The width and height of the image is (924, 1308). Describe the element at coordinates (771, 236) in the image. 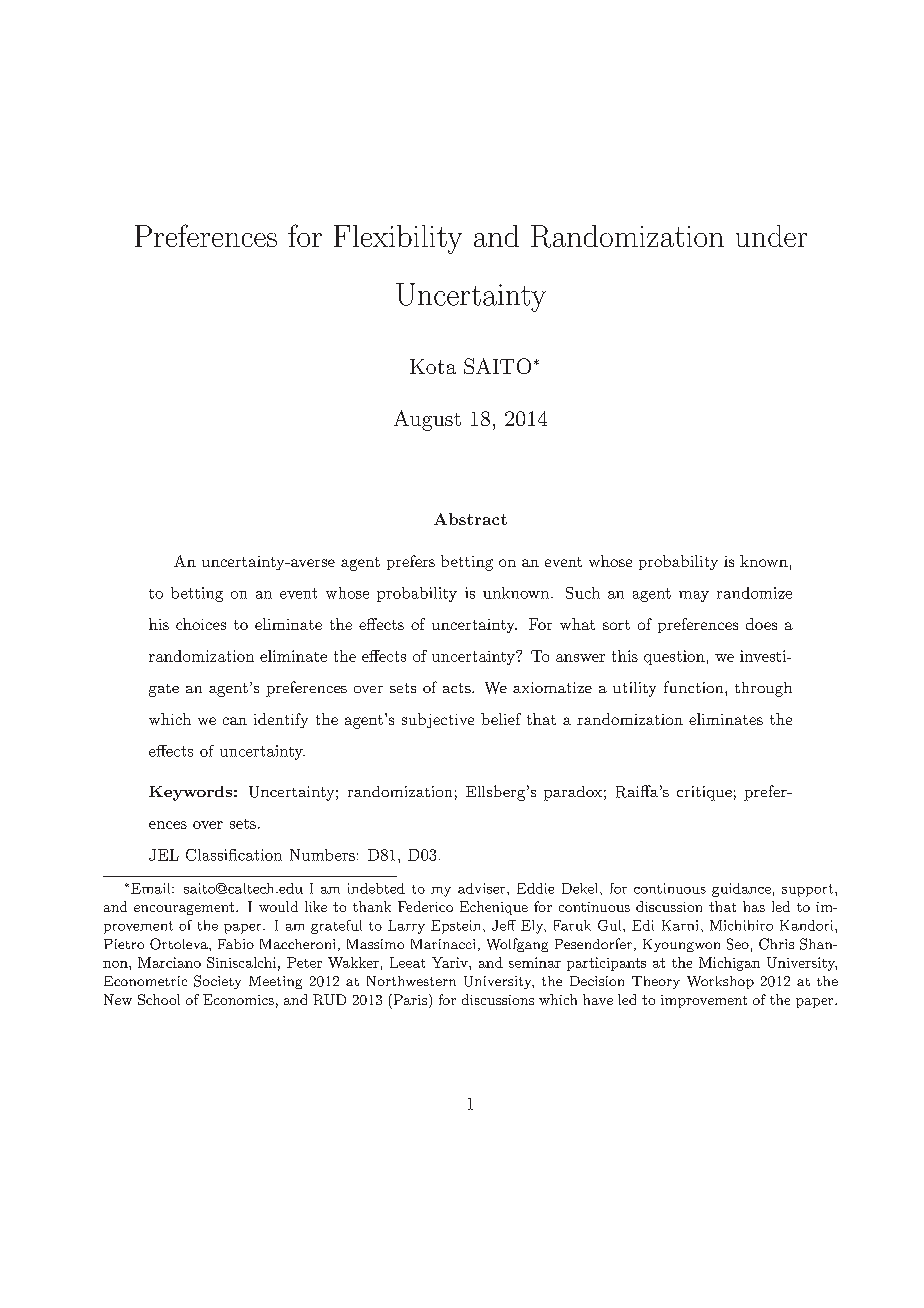

I see `under` at that location.
